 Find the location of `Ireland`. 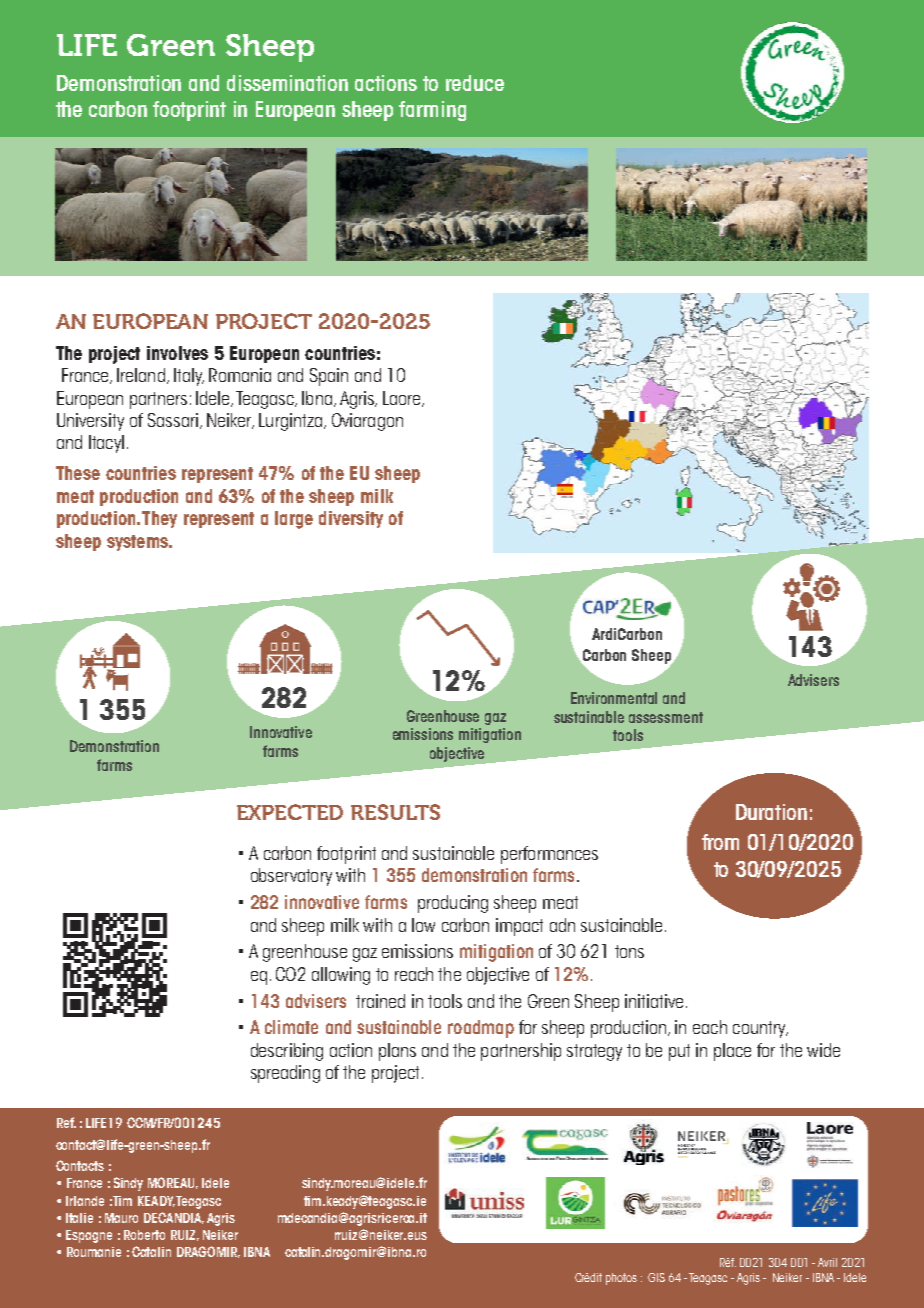

Ireland is located at coordinates (141, 375).
